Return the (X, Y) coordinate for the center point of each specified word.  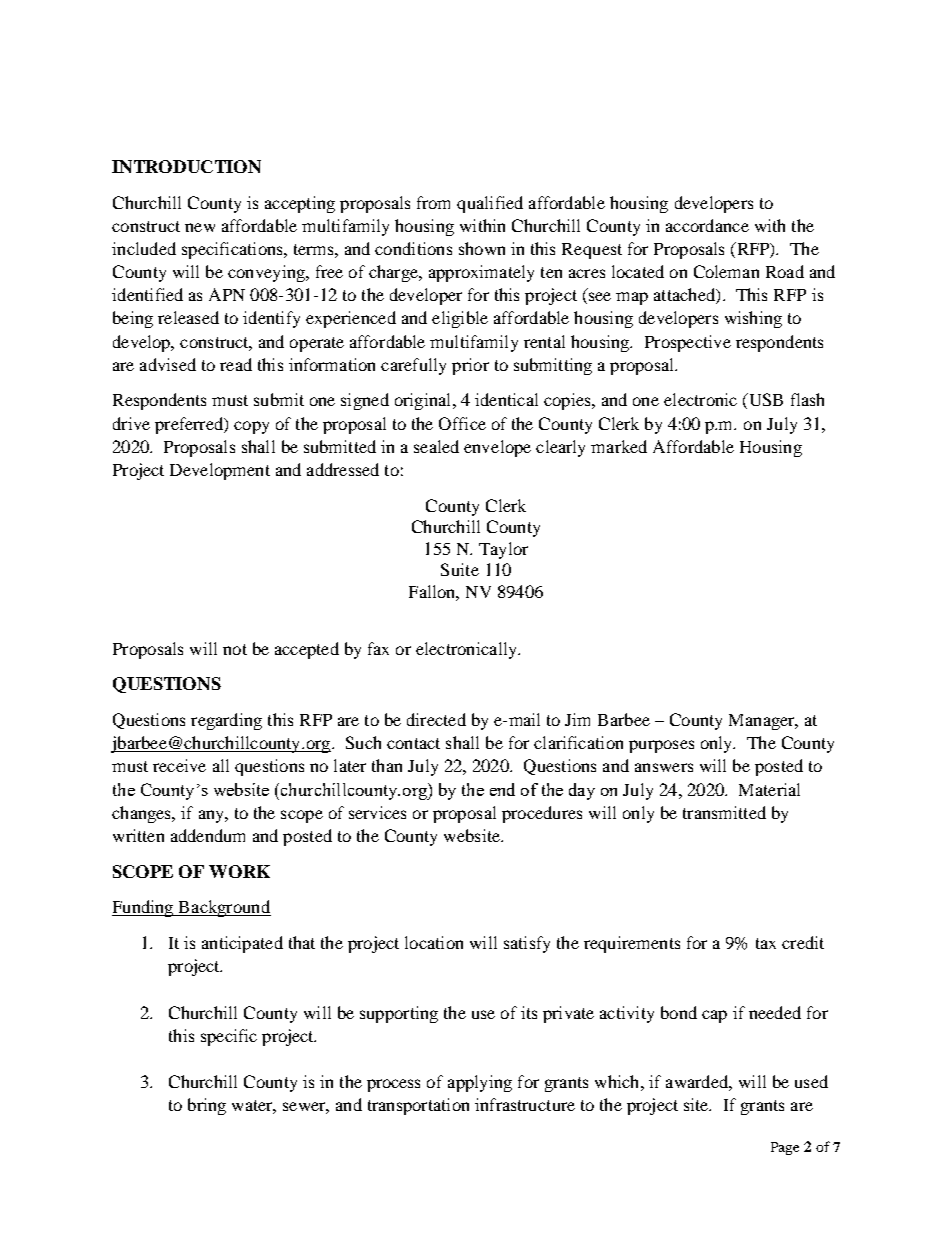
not (235, 649)
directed (436, 719)
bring (207, 1106)
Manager (763, 722)
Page (785, 1148)
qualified (490, 204)
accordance (707, 225)
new (200, 227)
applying (480, 1083)
